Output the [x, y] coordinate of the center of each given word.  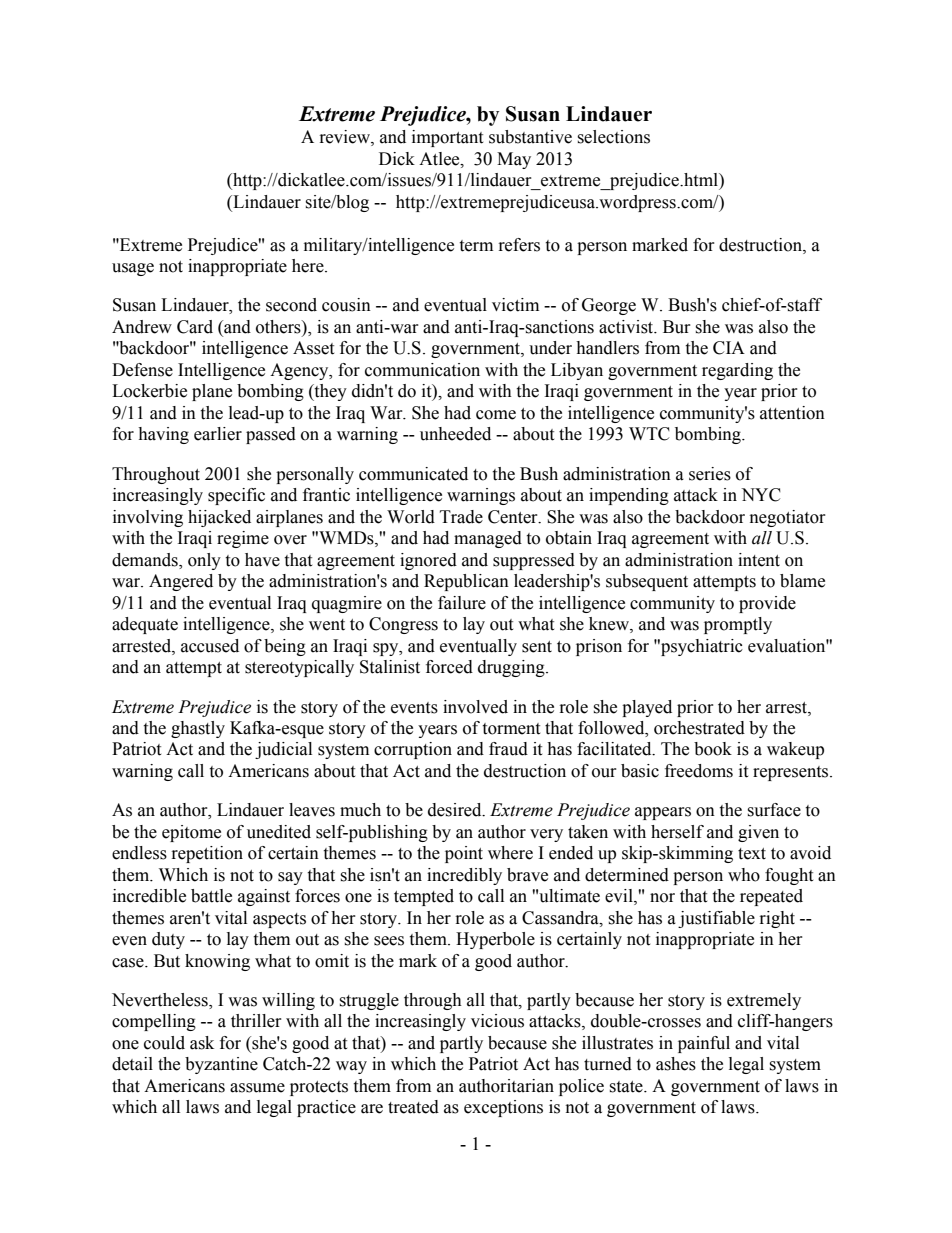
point [464, 854]
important [447, 138]
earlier [218, 434]
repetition [207, 854]
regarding [737, 371]
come [496, 415]
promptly [738, 625]
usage [133, 269]
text [752, 854]
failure [462, 603]
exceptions [503, 1108]
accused [210, 646]
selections [613, 137]
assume [257, 1088]
